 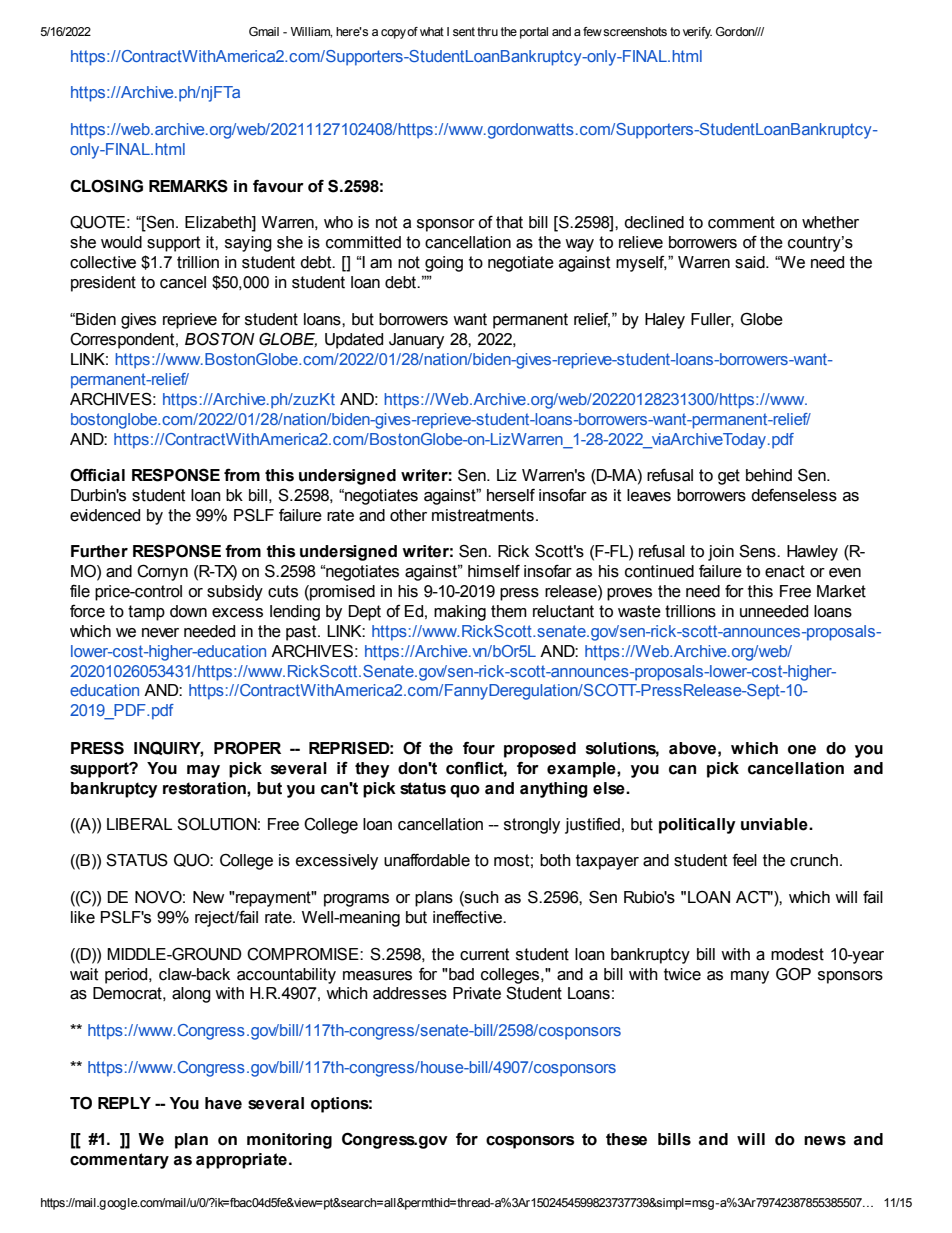 What do you see at coordinates (188, 186) in the screenshot?
I see `REMARKS` at bounding box center [188, 186].
